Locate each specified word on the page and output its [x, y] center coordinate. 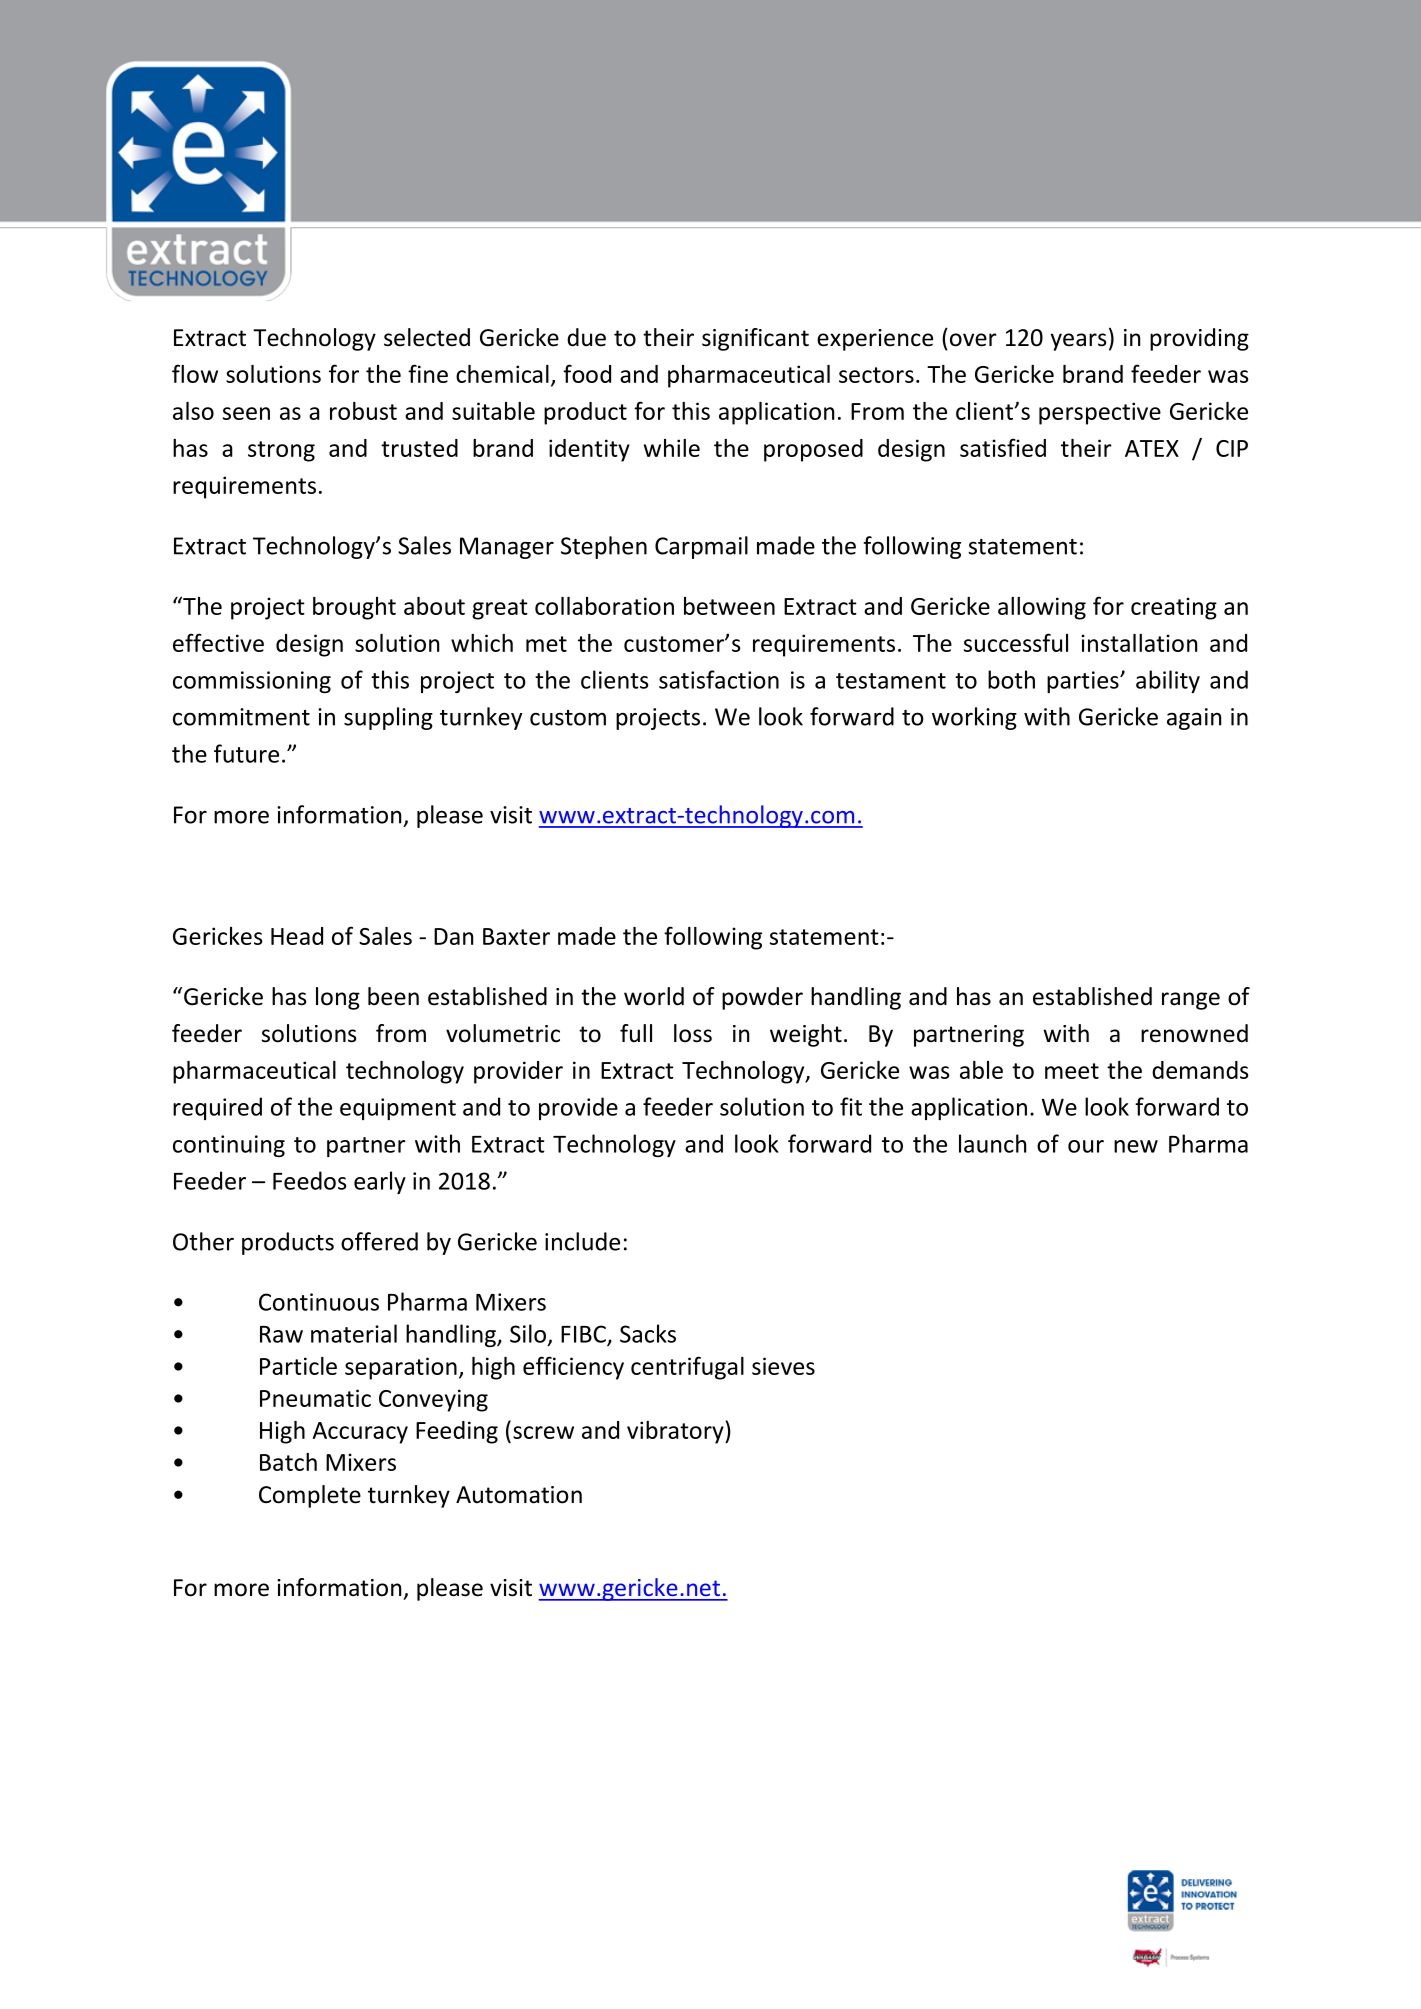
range [1191, 1001]
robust [363, 411]
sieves [783, 1366]
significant [755, 339]
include [582, 1241]
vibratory [676, 1432]
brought [354, 608]
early [380, 1182]
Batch [288, 1462]
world [654, 996]
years [1078, 342]
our [1086, 1146]
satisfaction [719, 679]
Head [297, 936]
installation [1139, 643]
